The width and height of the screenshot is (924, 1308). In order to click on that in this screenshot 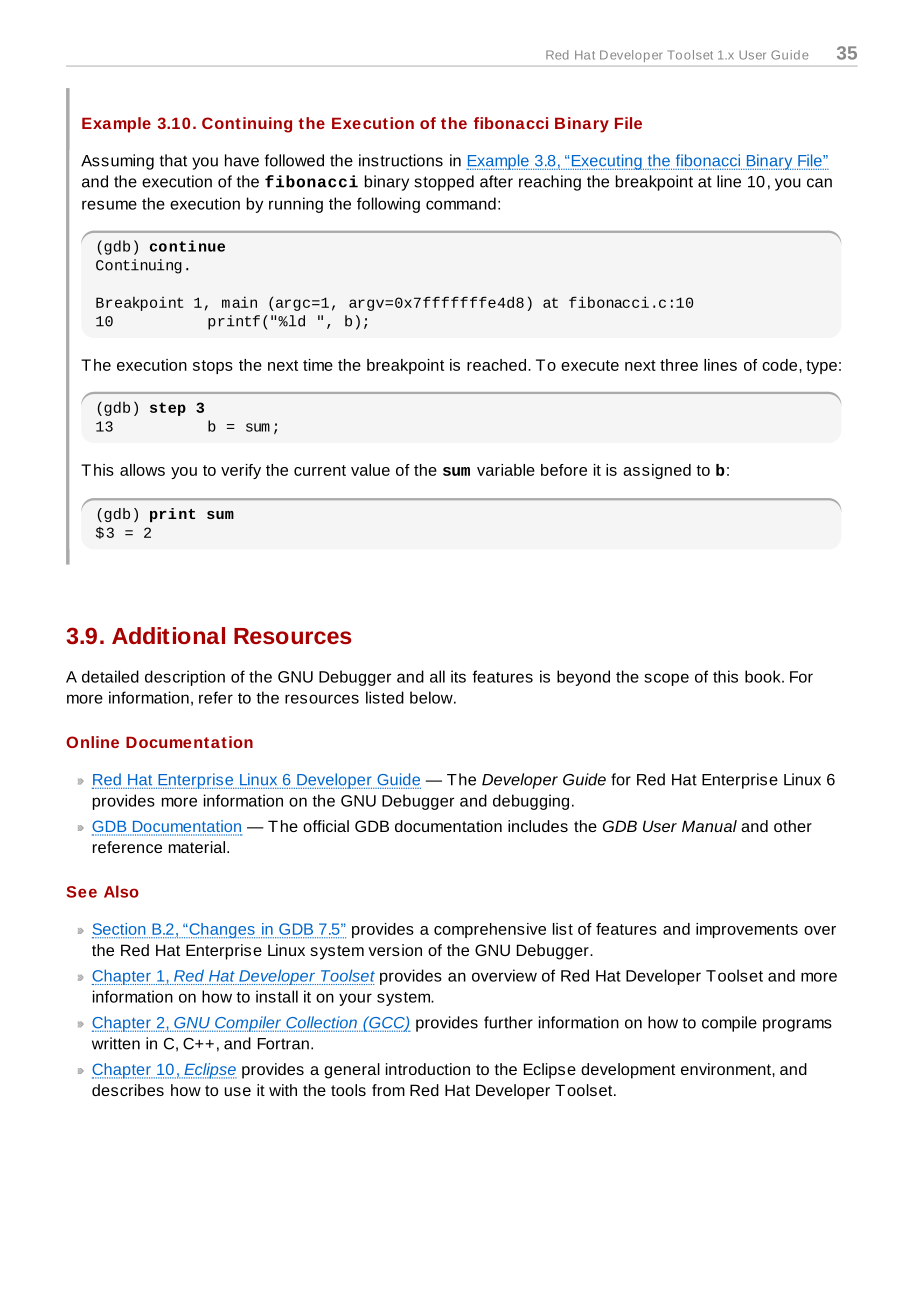, I will do `click(173, 160)`.
